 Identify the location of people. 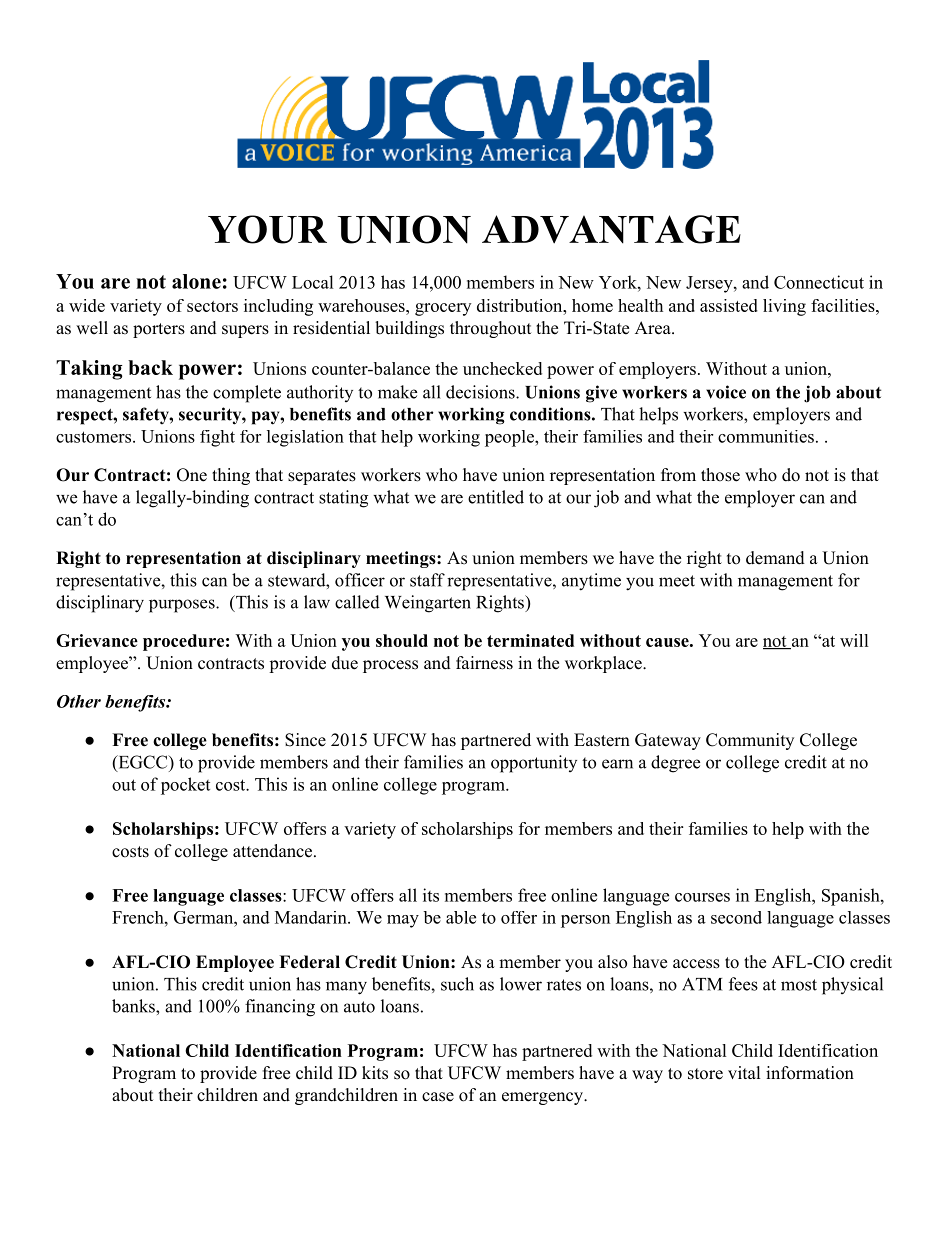
(510, 438).
